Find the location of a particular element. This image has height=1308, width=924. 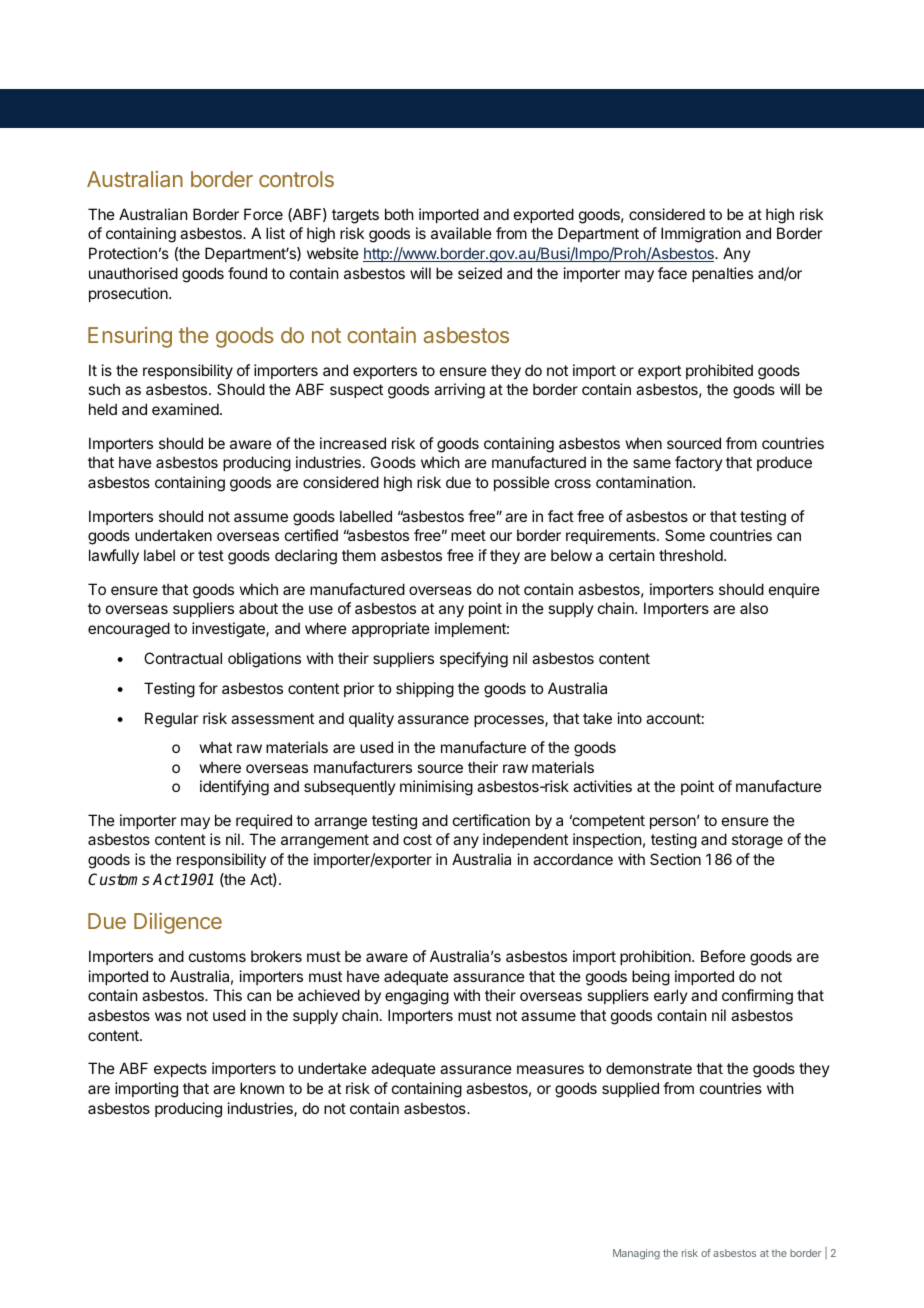

Immigration is located at coordinates (701, 235).
